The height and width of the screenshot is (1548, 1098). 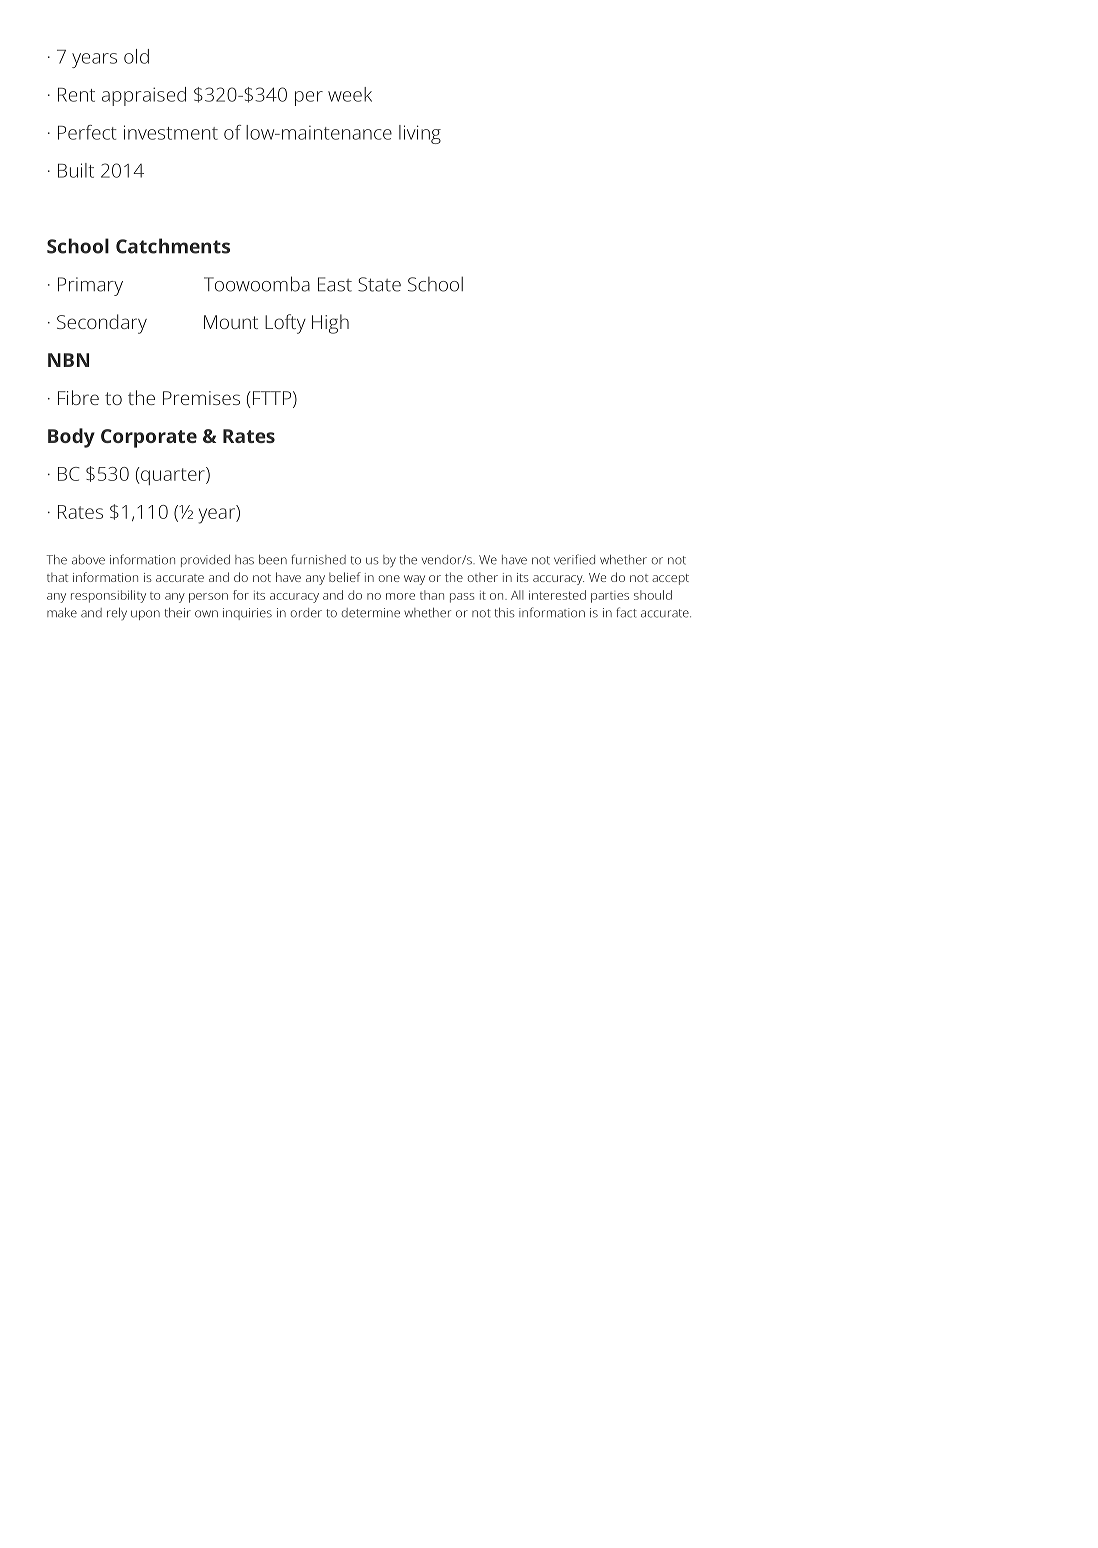 What do you see at coordinates (171, 132) in the screenshot?
I see `investment` at bounding box center [171, 132].
